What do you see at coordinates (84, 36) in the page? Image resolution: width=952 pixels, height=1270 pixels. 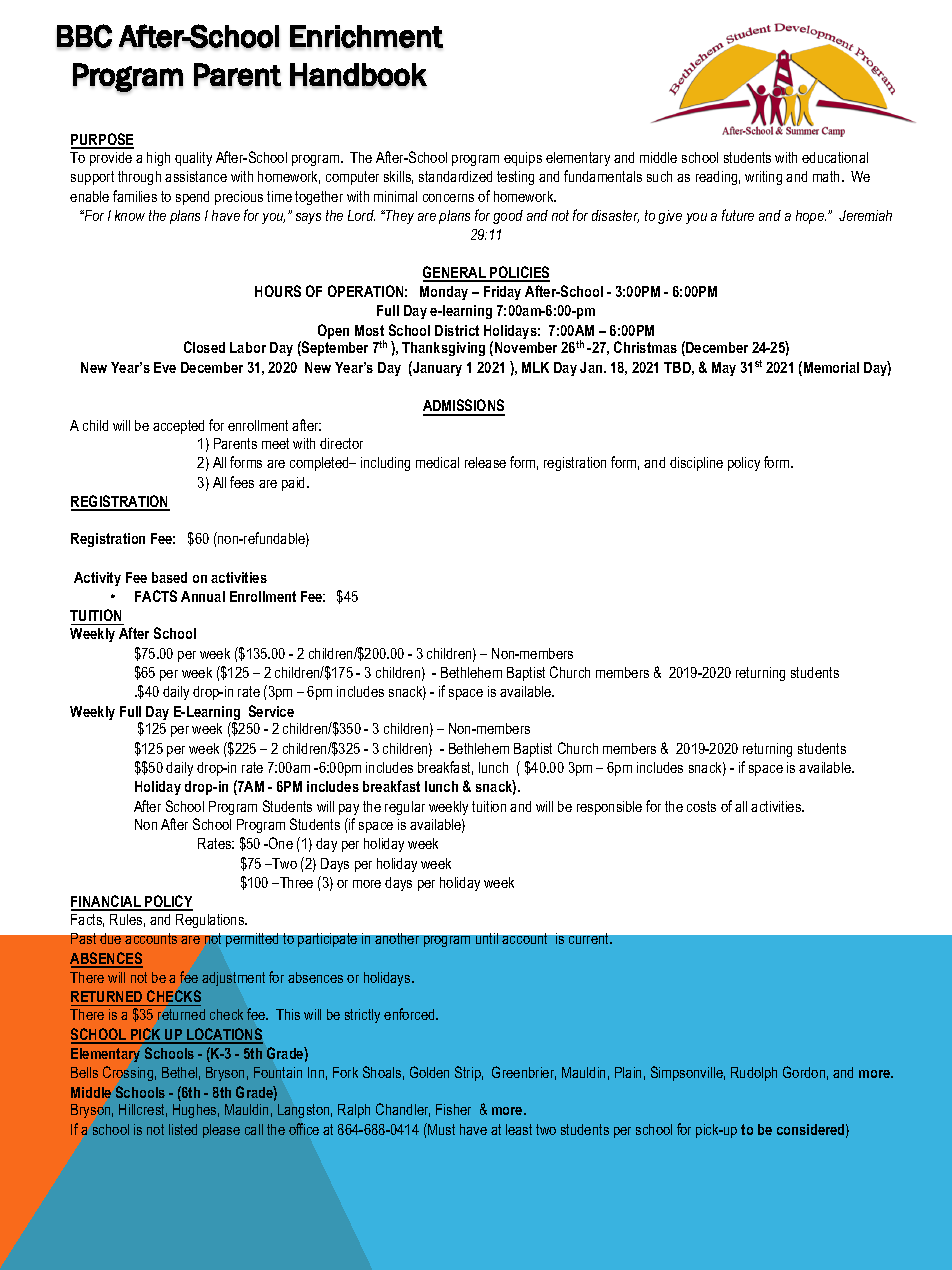 I see `BBC` at bounding box center [84, 36].
